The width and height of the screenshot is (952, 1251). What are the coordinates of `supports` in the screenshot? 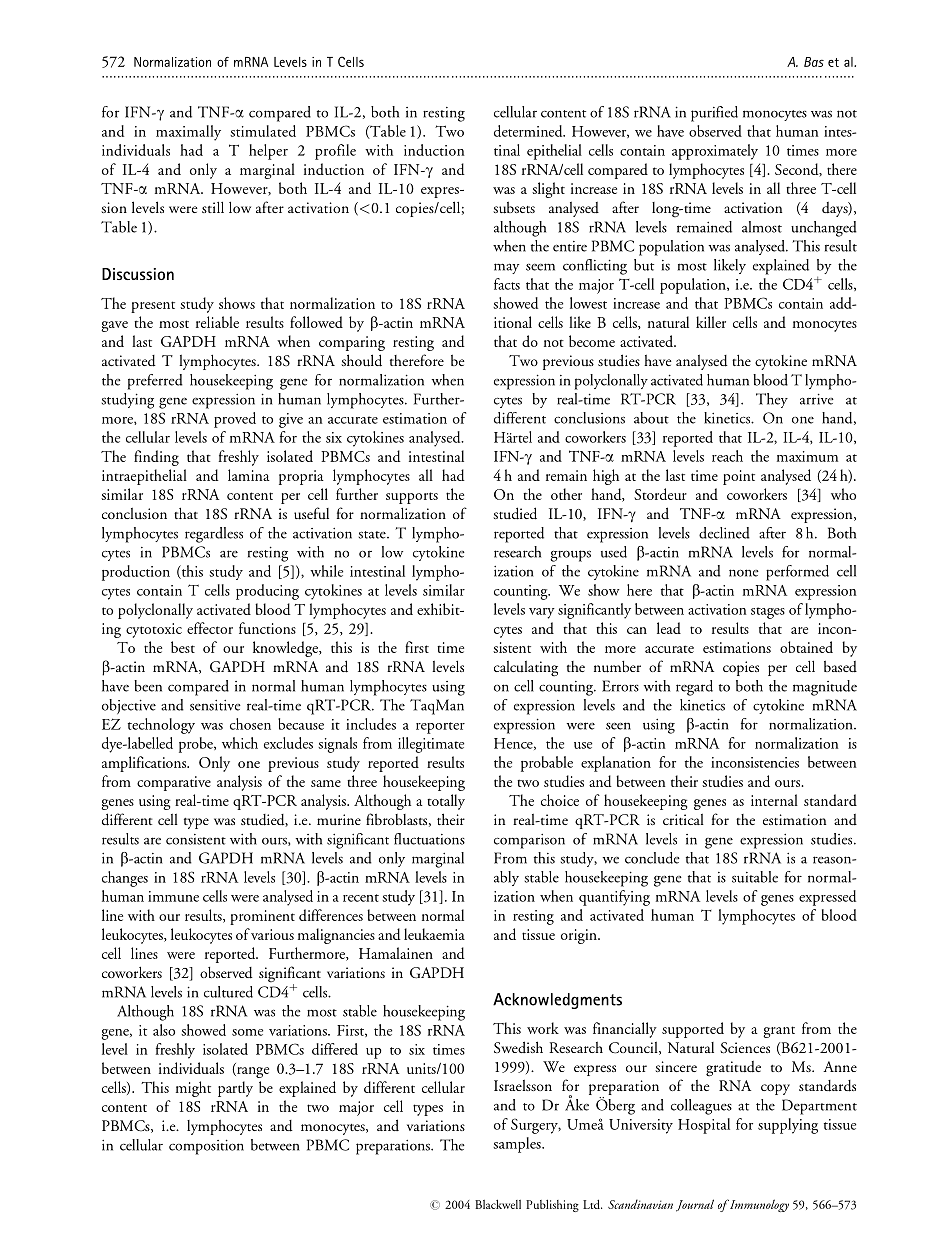 It's located at (412, 498).
